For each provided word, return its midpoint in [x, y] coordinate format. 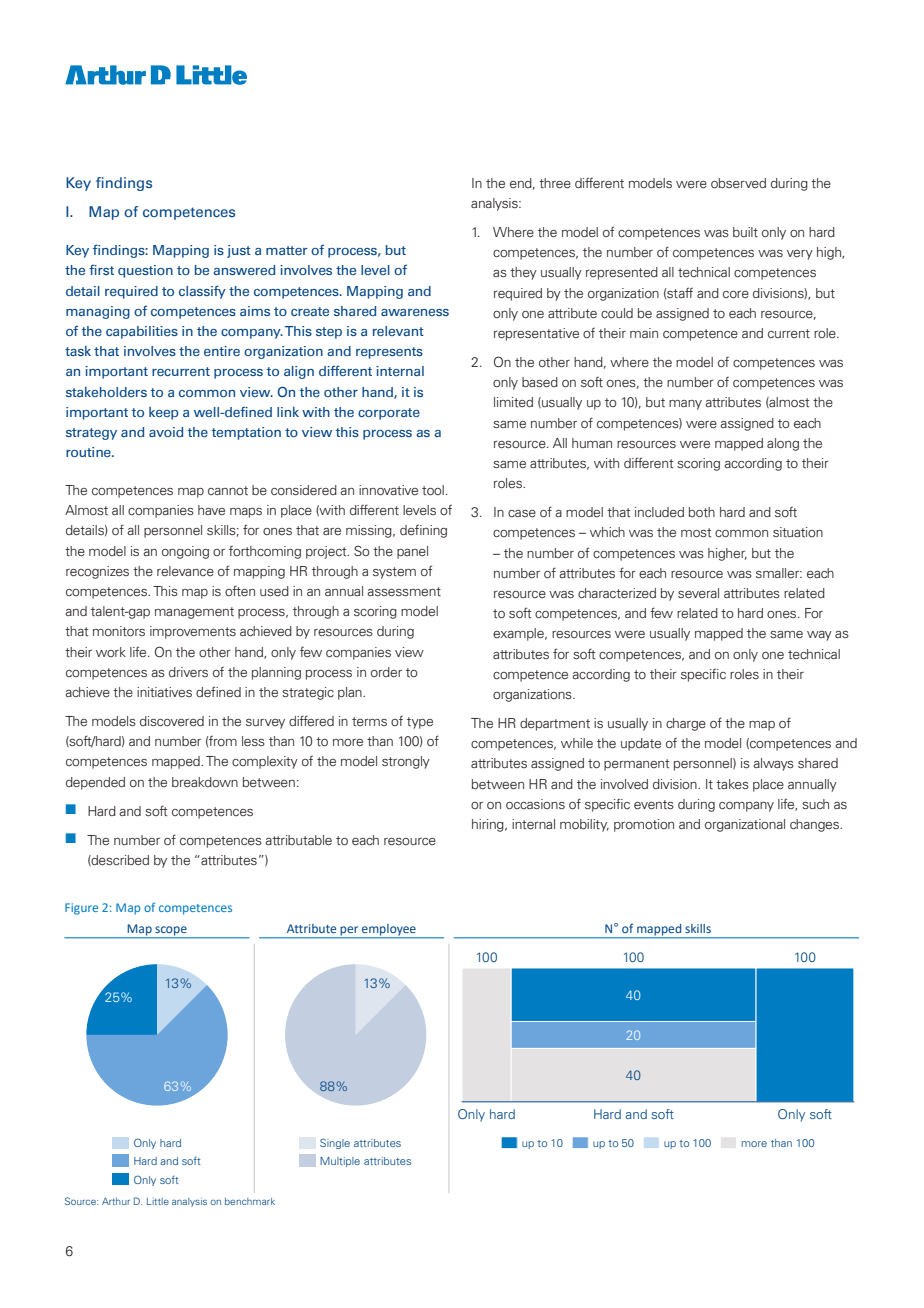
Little [158, 1201]
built [745, 232]
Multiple [340, 1162]
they [523, 273]
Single [335, 1143]
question [145, 271]
